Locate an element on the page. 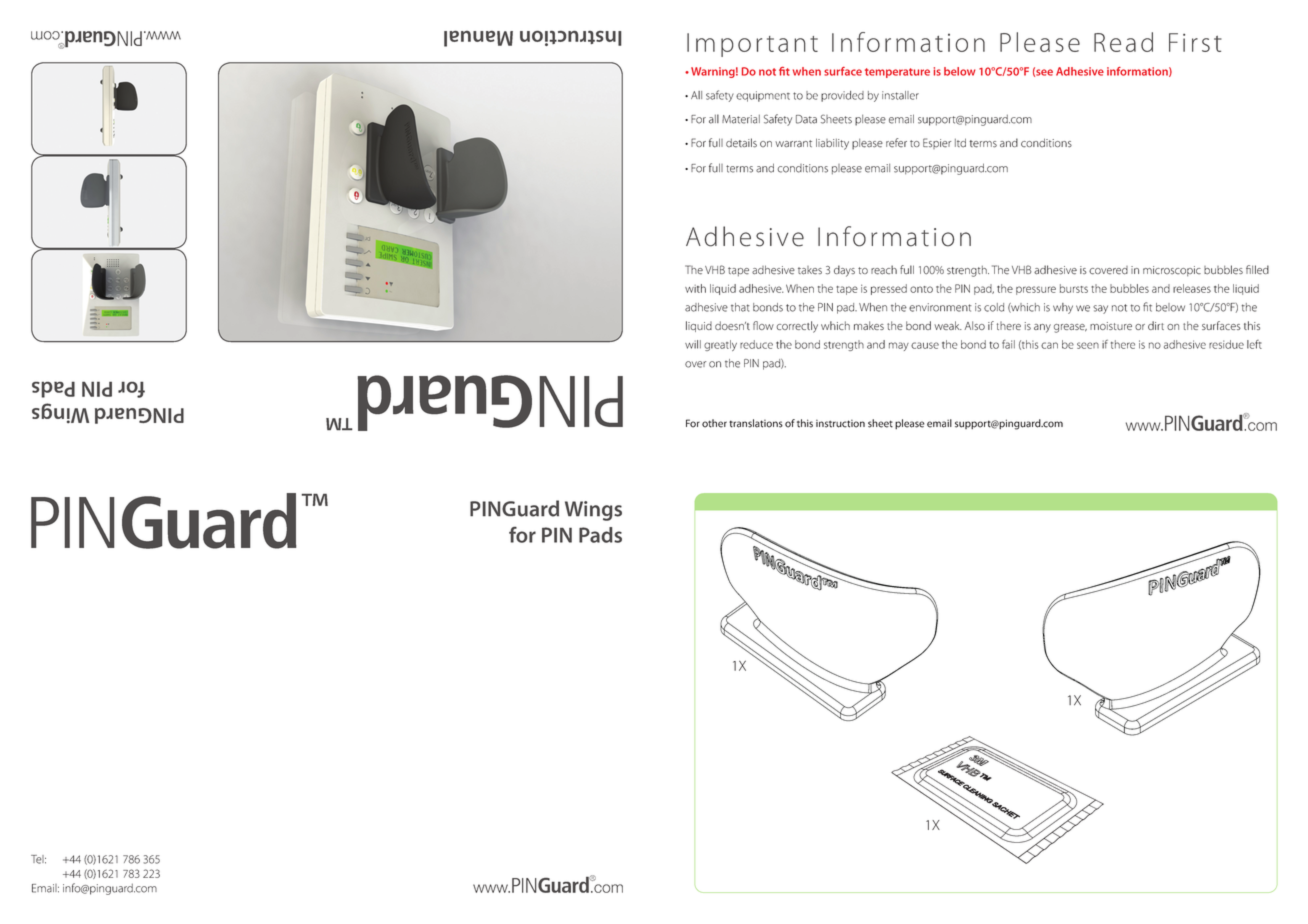 The width and height of the image is (1308, 924). translations is located at coordinates (756, 423).
